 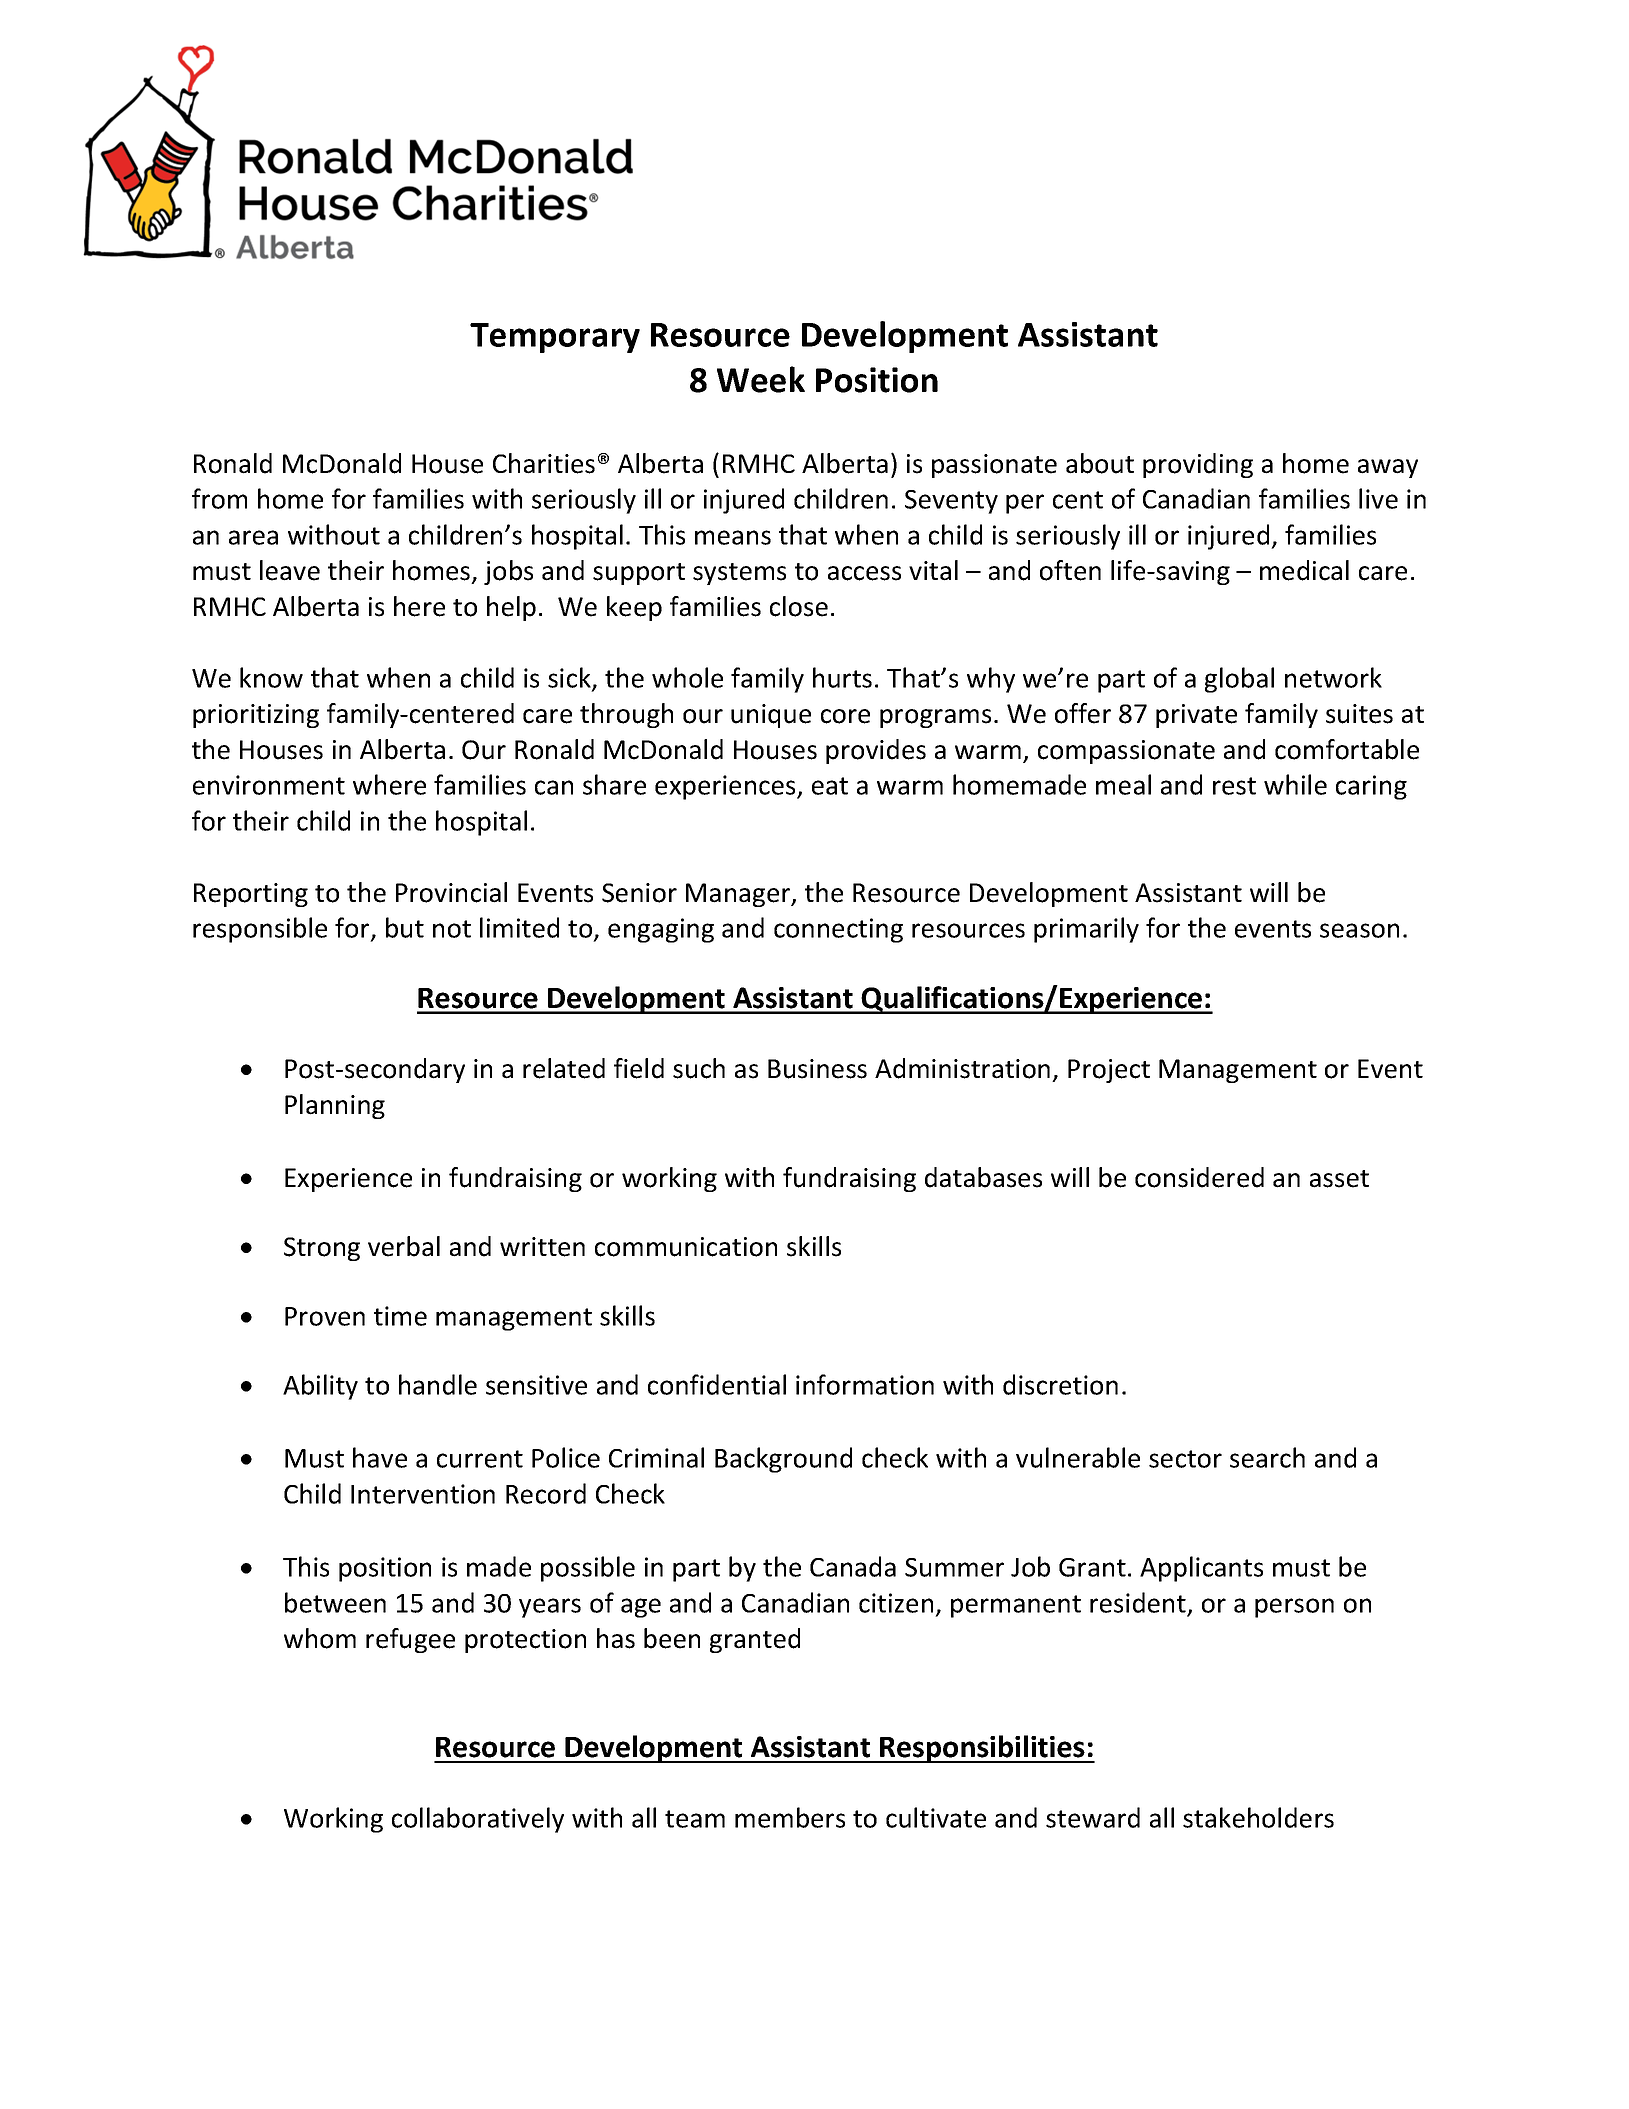 What do you see at coordinates (1234, 786) in the screenshot?
I see `rest` at bounding box center [1234, 786].
